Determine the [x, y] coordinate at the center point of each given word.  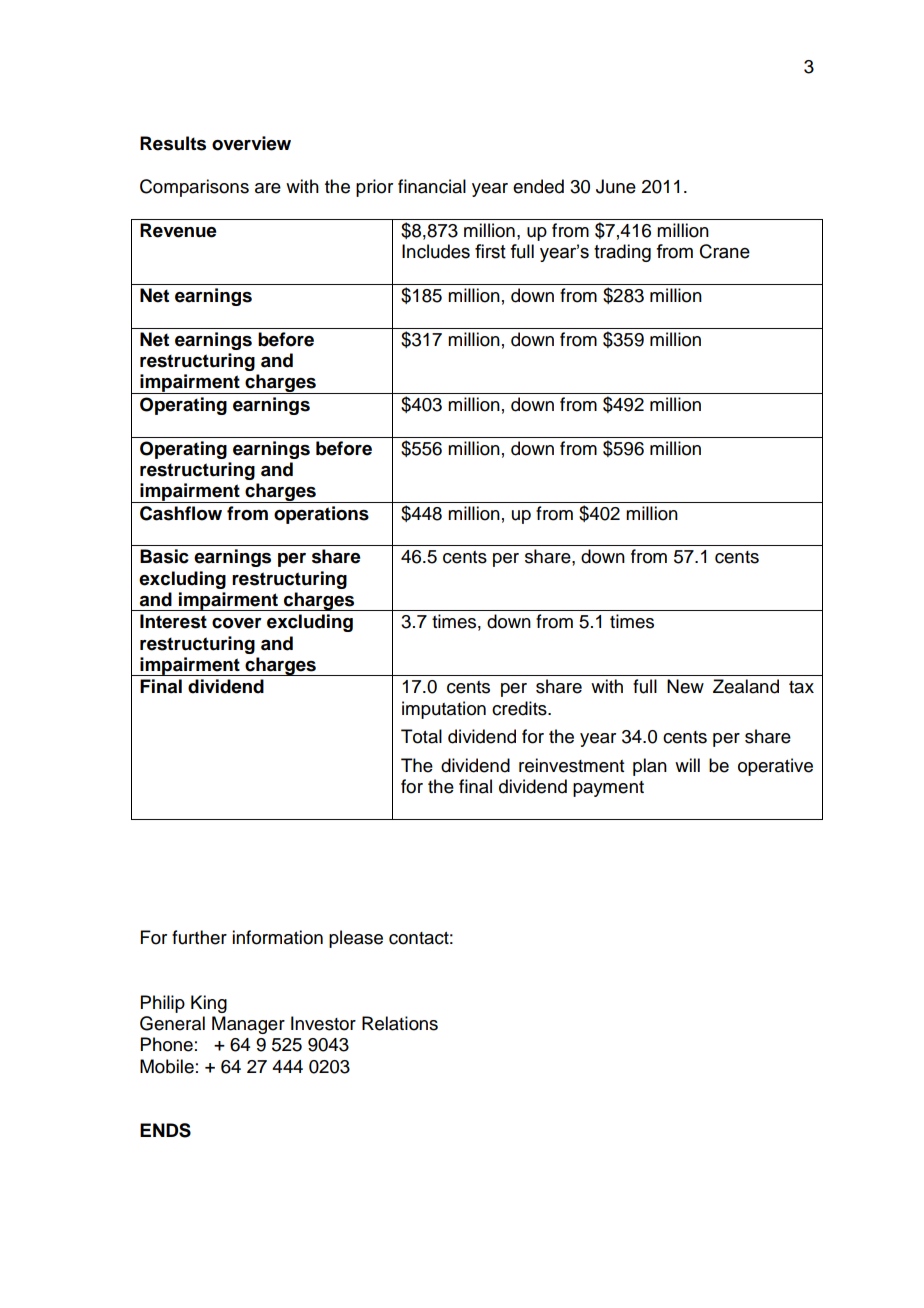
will [687, 765]
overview [251, 143]
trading [622, 253]
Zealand [746, 686]
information [277, 937]
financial [432, 186]
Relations [400, 1023]
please [356, 939]
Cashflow [181, 513]
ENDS [165, 1130]
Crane [725, 251]
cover [237, 623]
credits [520, 708]
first [490, 251]
